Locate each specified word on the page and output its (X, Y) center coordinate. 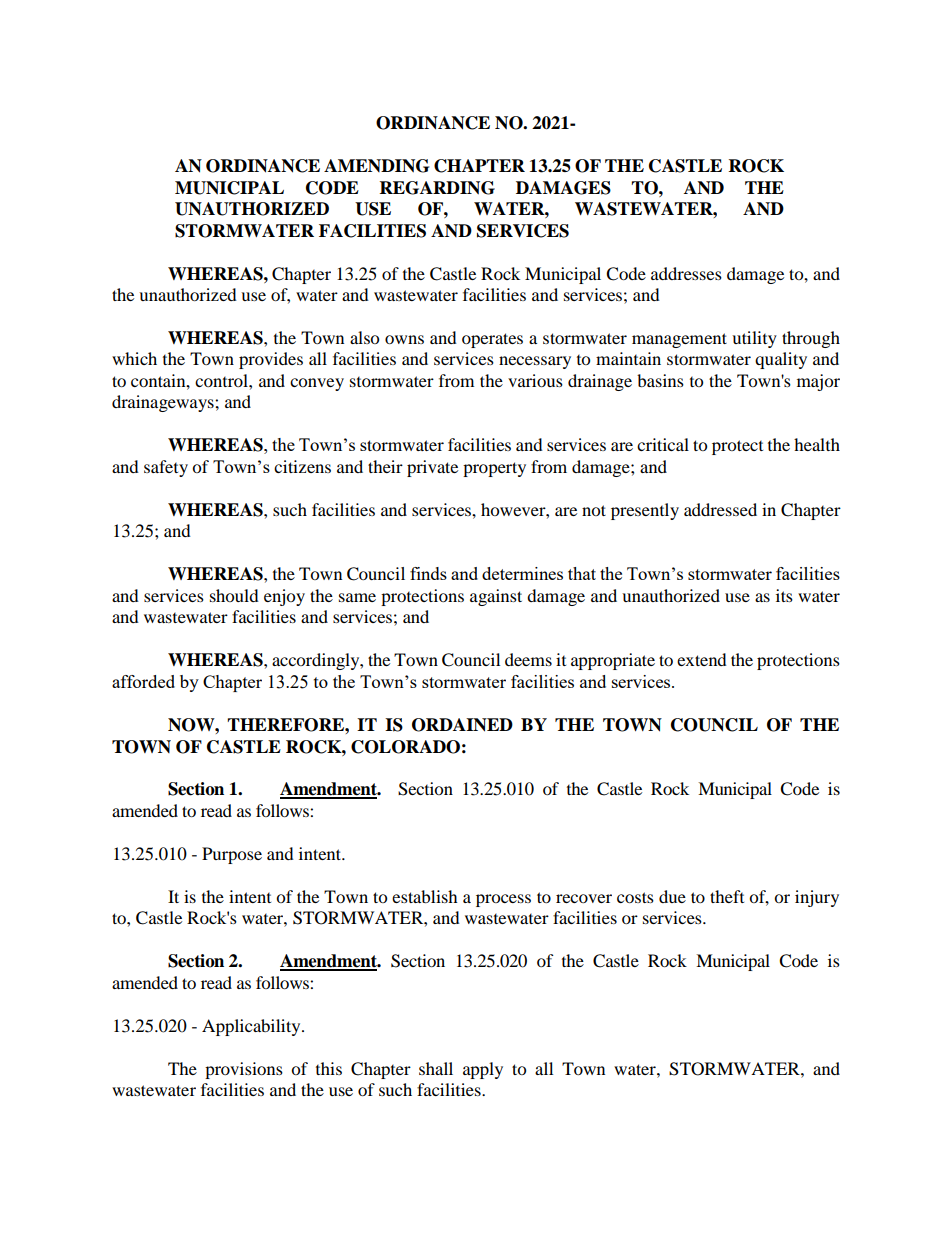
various (535, 380)
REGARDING (437, 188)
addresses (686, 273)
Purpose (232, 855)
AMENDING (376, 166)
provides (271, 360)
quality (781, 360)
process (503, 900)
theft (727, 896)
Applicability (252, 1027)
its (784, 595)
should (234, 595)
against (496, 597)
